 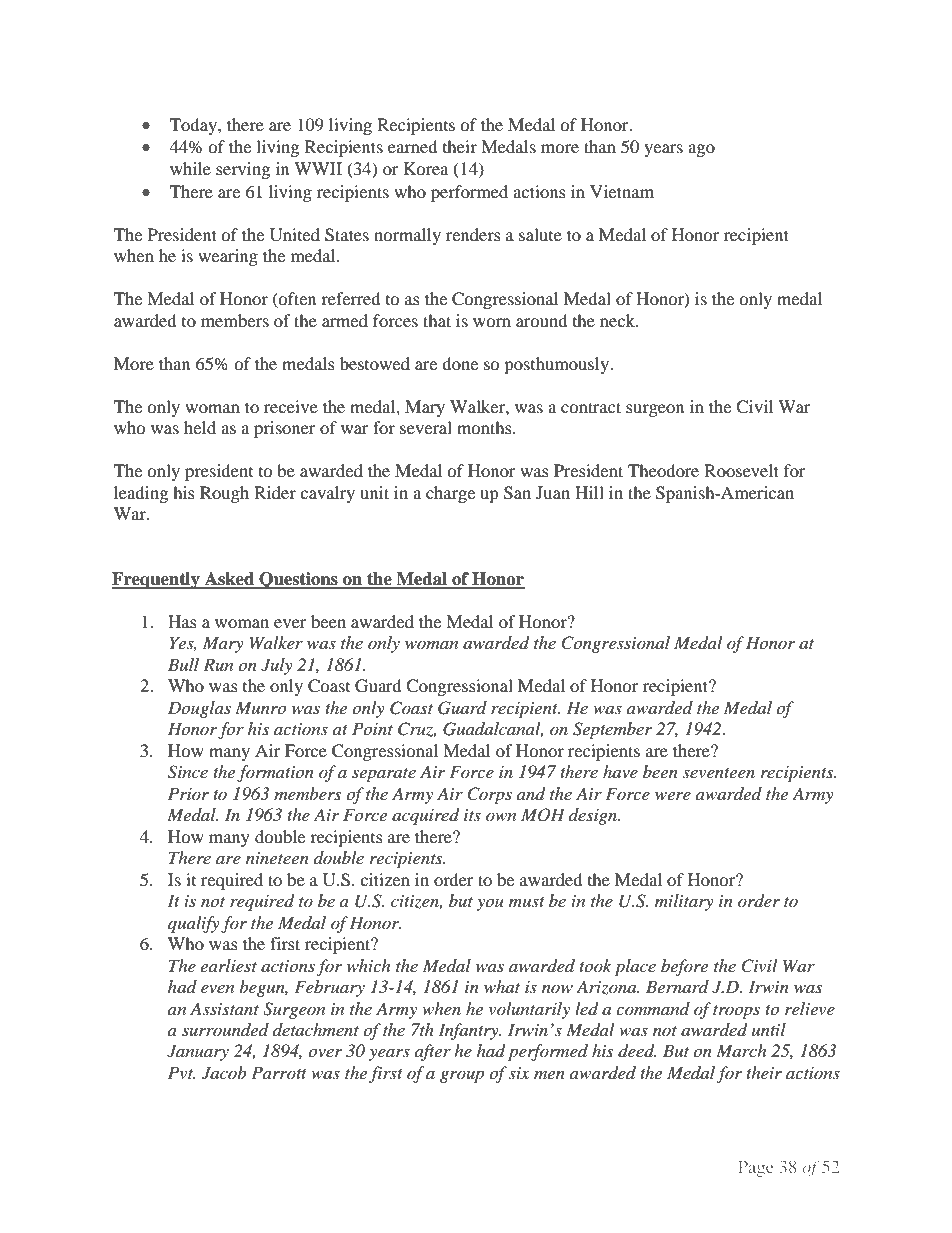 What do you see at coordinates (701, 150) in the screenshot?
I see `ago` at bounding box center [701, 150].
